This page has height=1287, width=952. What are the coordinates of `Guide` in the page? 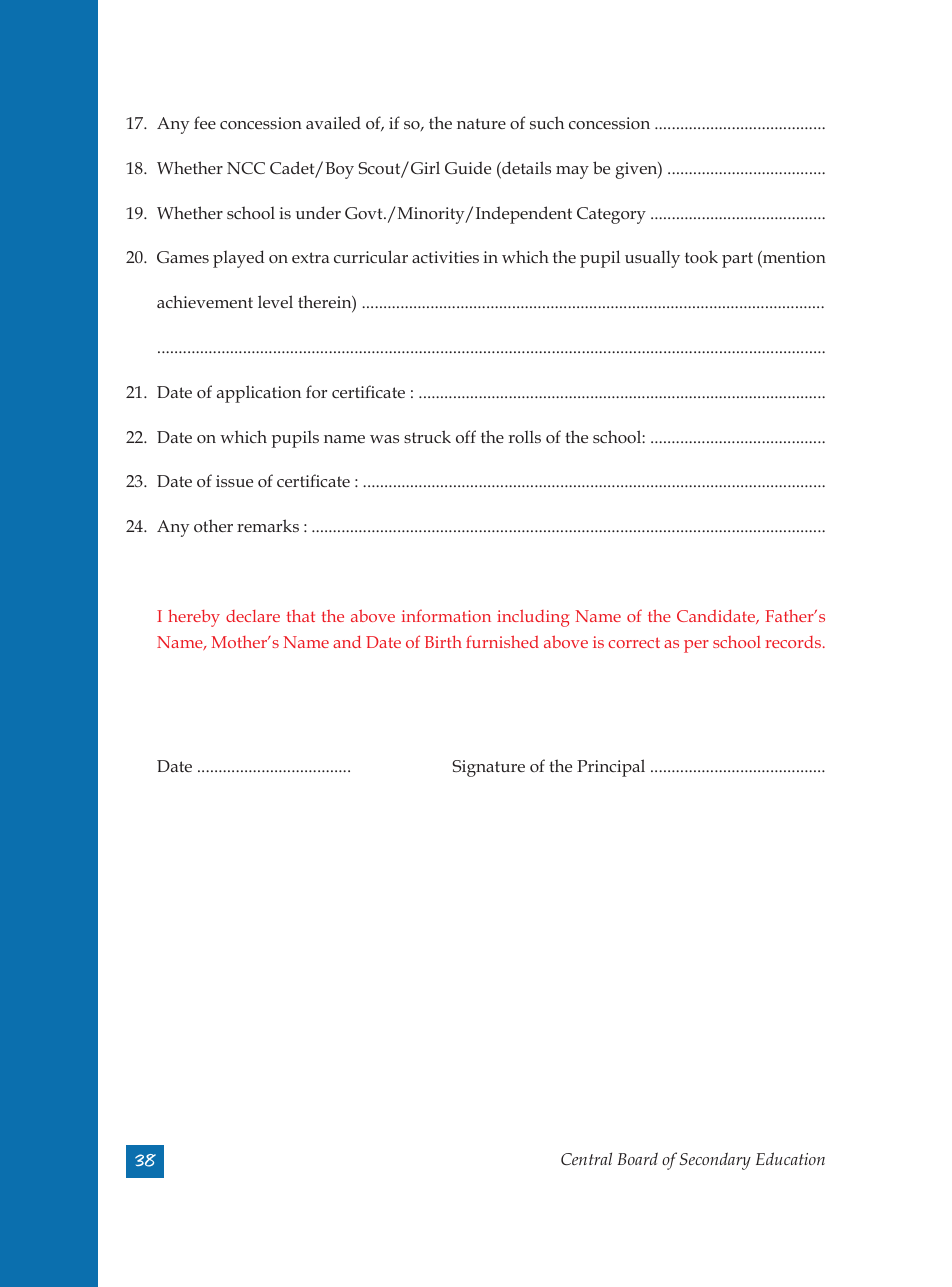 It's located at (468, 167).
